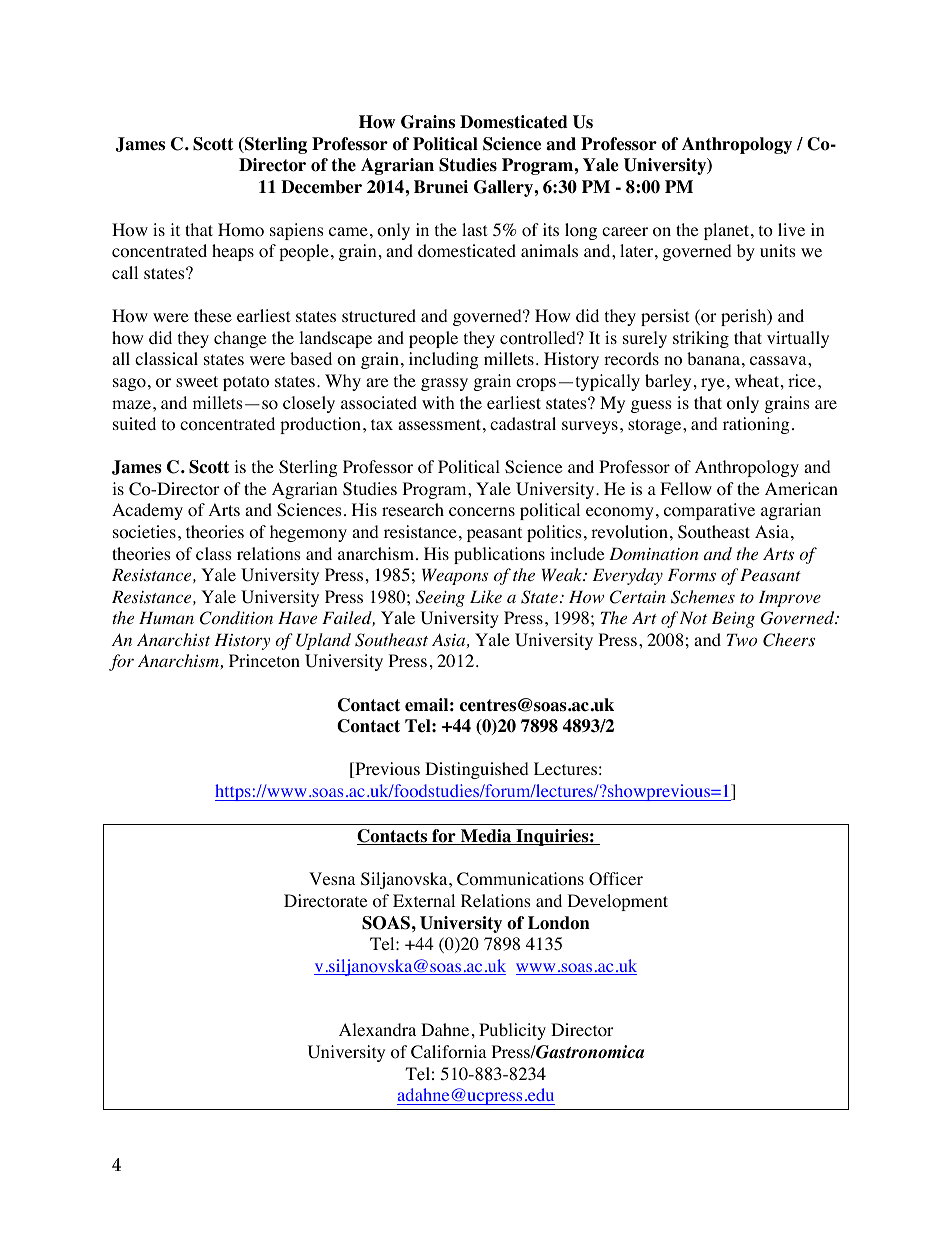 The width and height of the image is (952, 1233). Describe the element at coordinates (742, 640) in the image. I see `Two` at that location.
